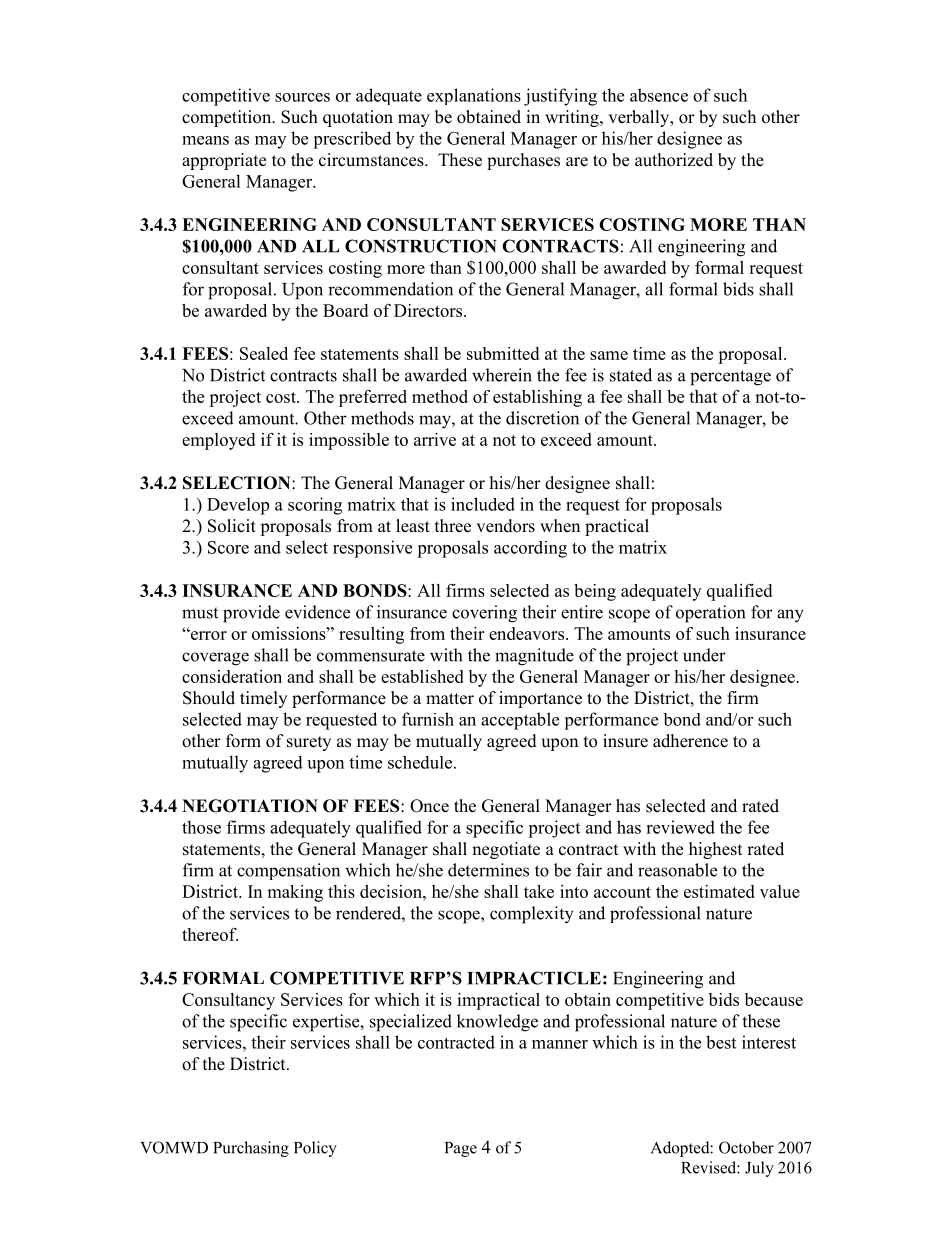 This page has width=952, height=1233. Describe the element at coordinates (474, 96) in the page. I see `explanations` at that location.
